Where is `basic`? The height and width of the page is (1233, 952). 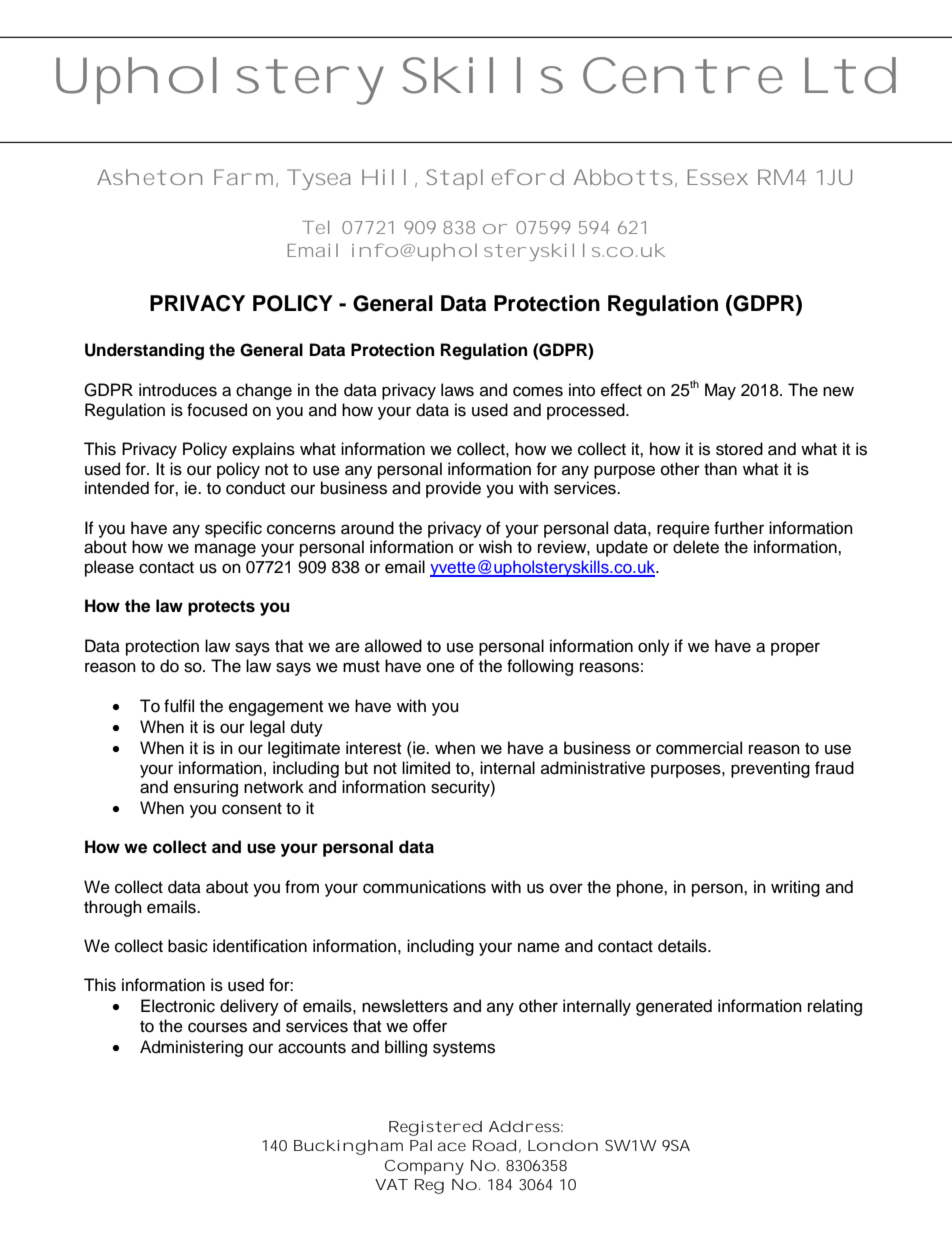 basic is located at coordinates (188, 946).
